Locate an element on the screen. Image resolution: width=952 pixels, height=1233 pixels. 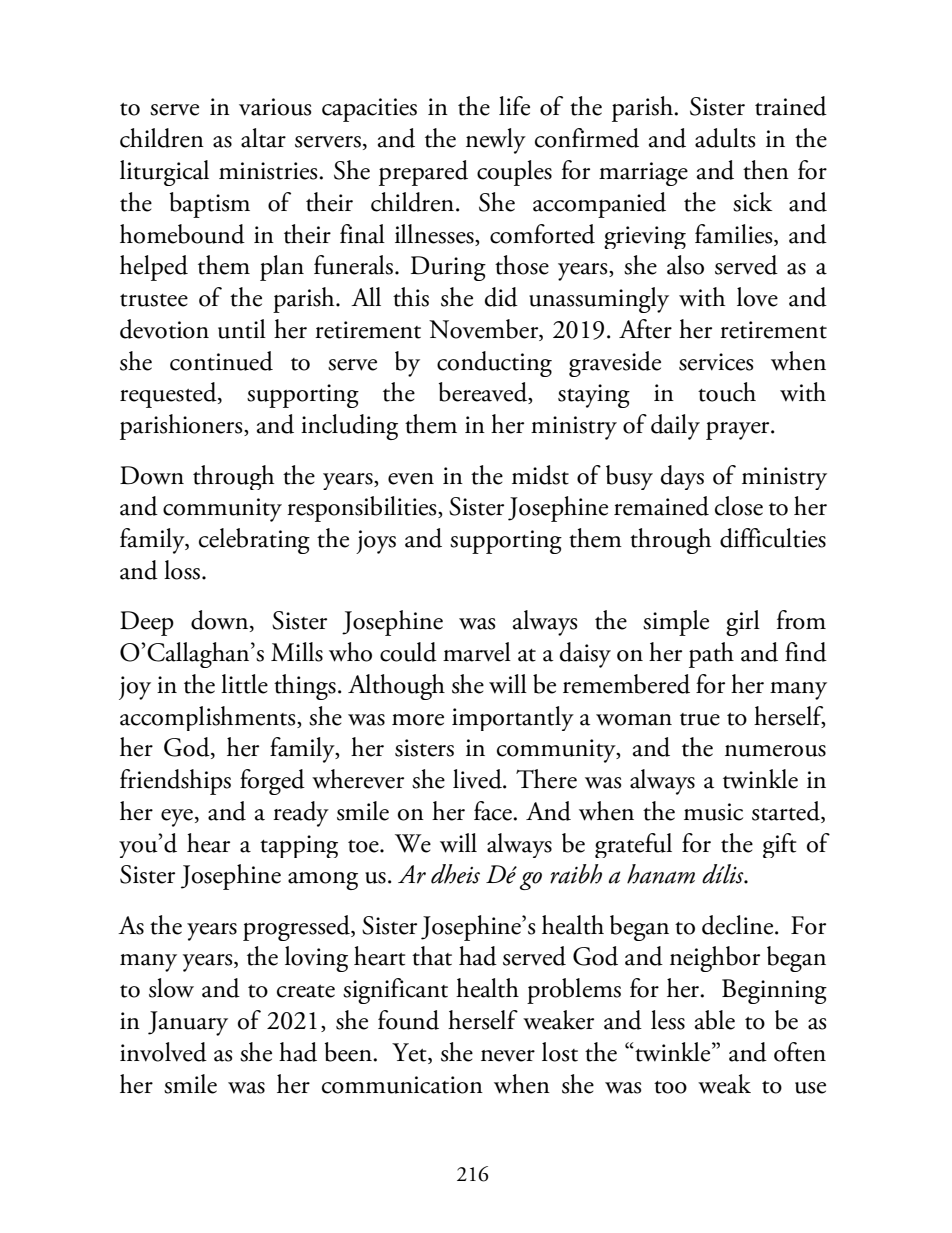
requested is located at coordinates (169, 395).
